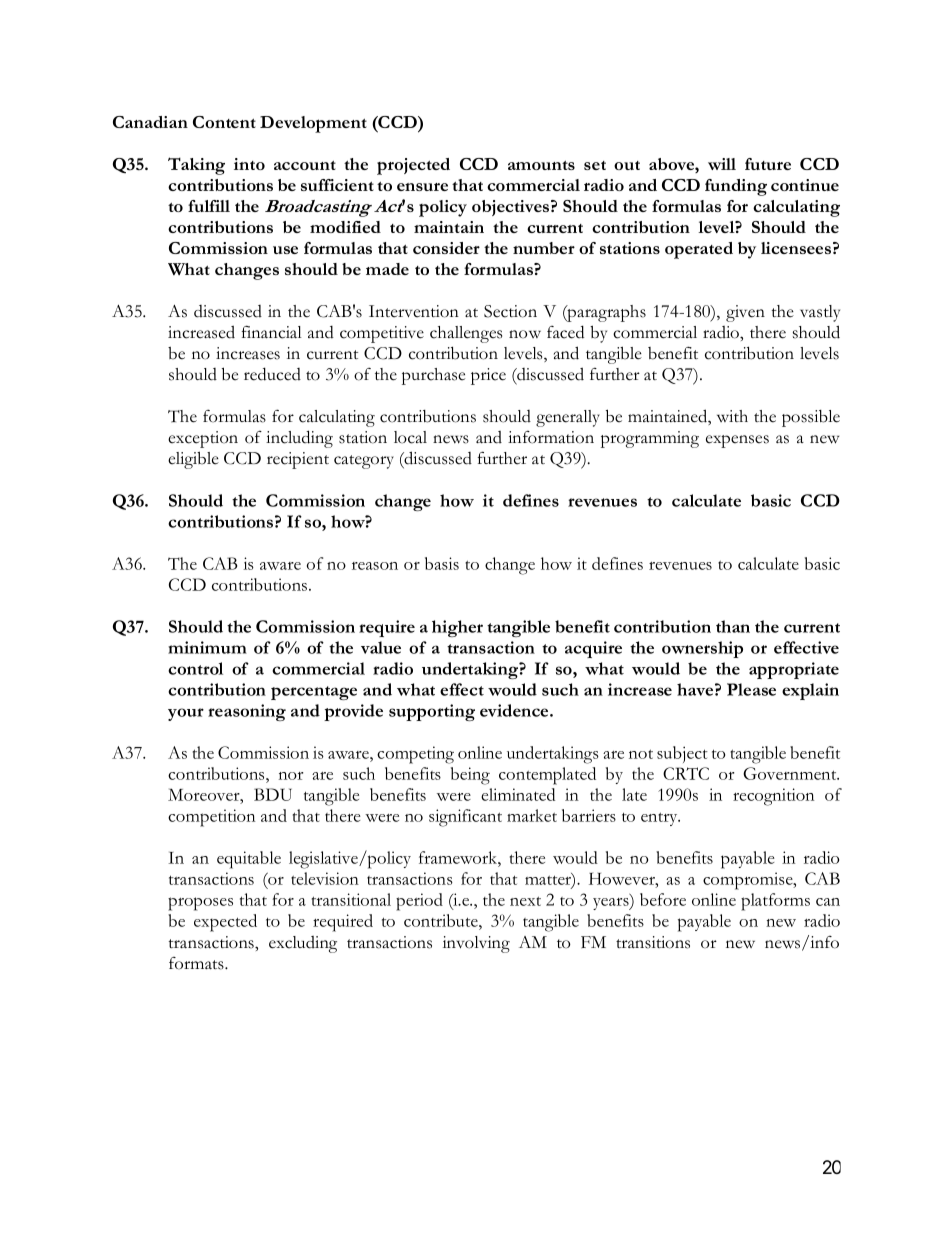  Describe the element at coordinates (249, 164) in the image. I see `into` at that location.
